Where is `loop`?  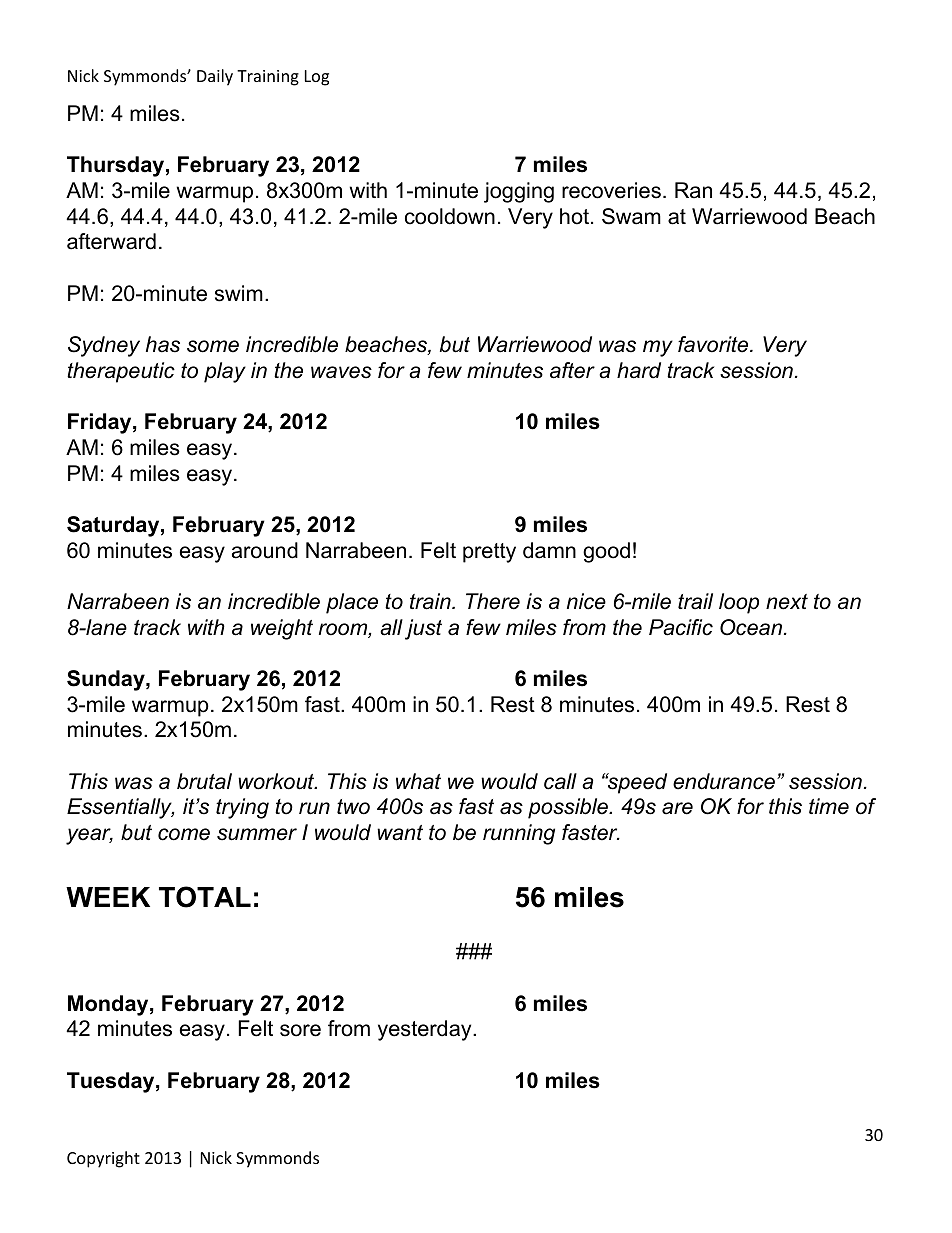
loop is located at coordinates (739, 603).
